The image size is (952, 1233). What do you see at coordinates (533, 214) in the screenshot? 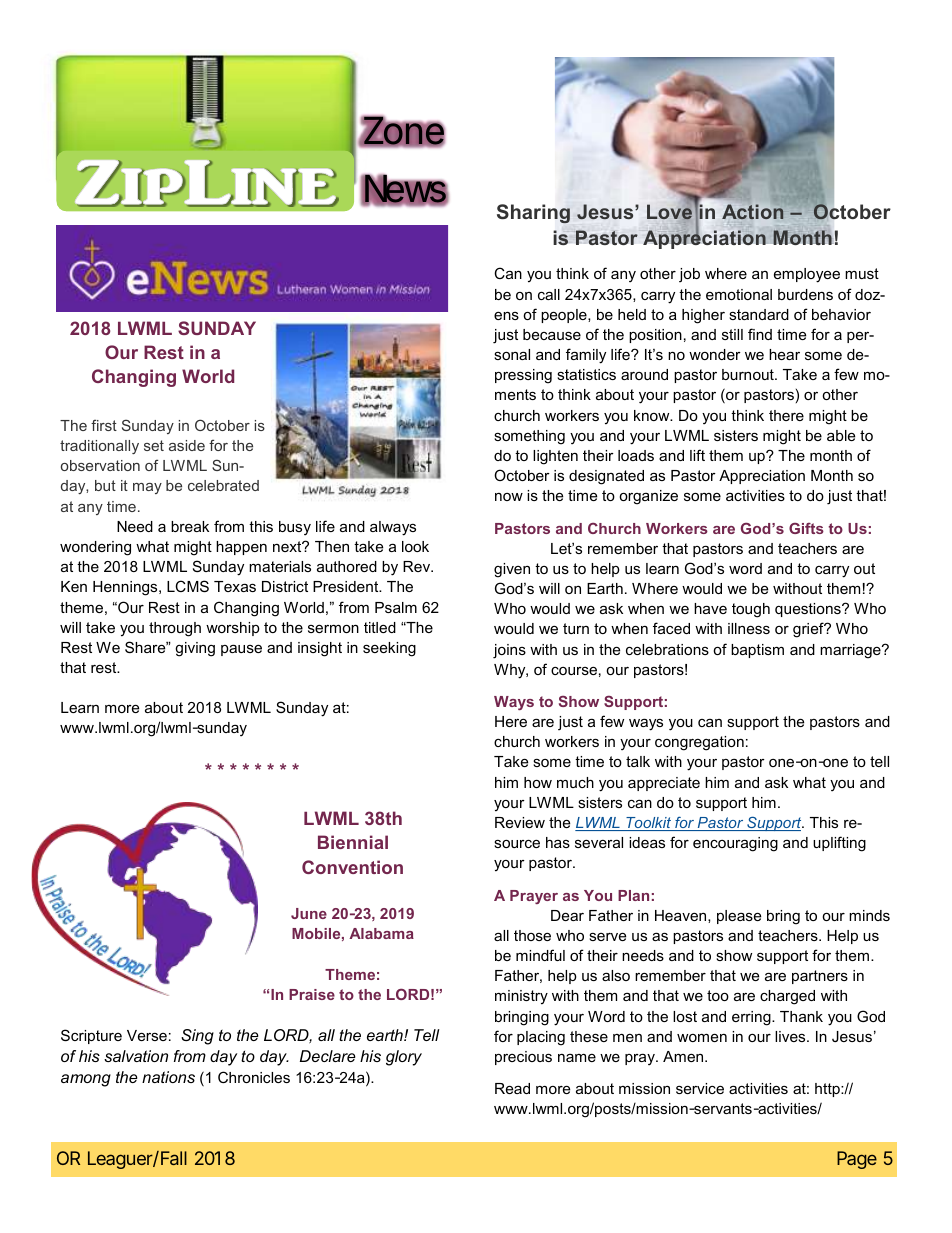
I see `Sharing` at bounding box center [533, 214].
